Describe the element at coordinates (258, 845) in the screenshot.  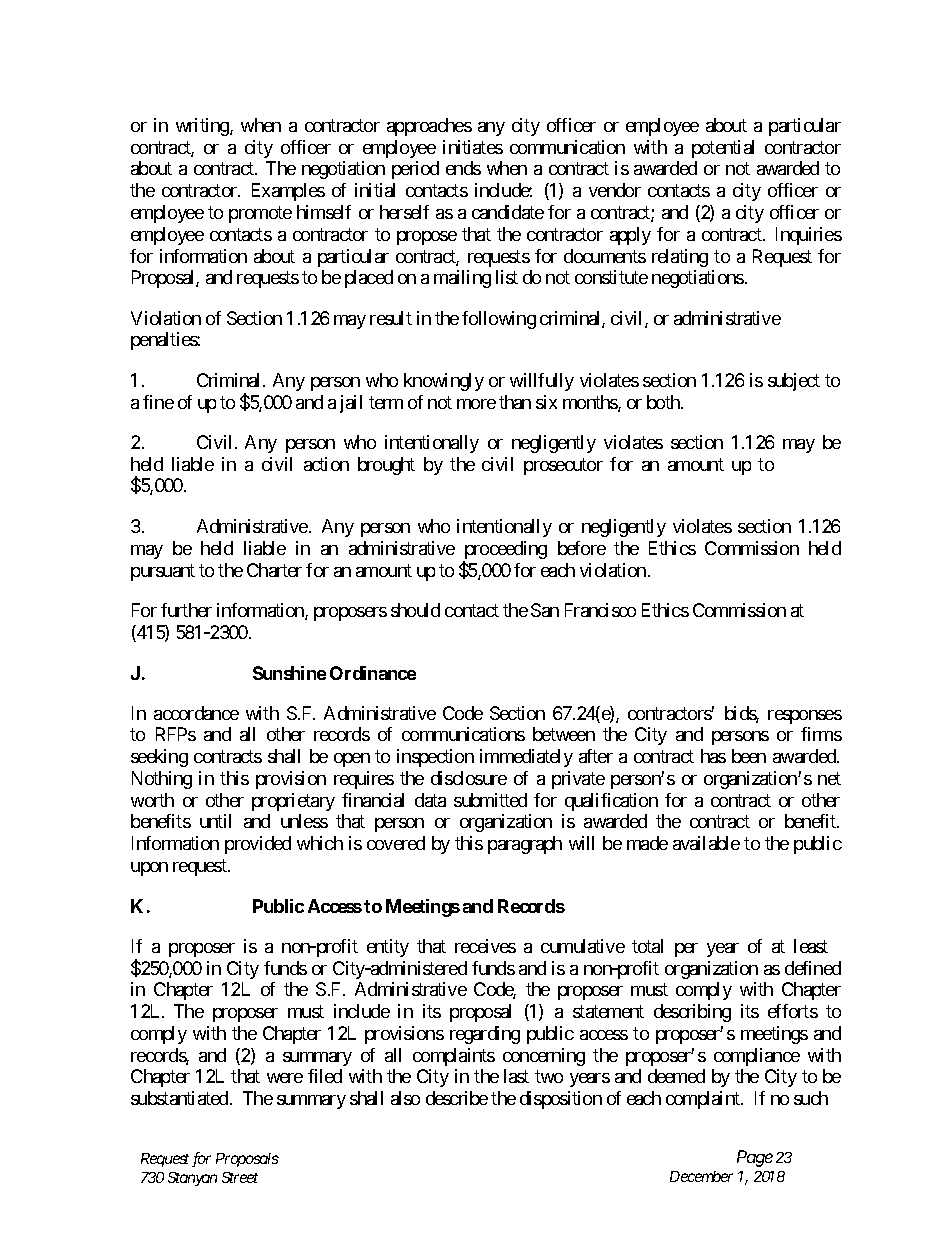
I see `provided` at that location.
